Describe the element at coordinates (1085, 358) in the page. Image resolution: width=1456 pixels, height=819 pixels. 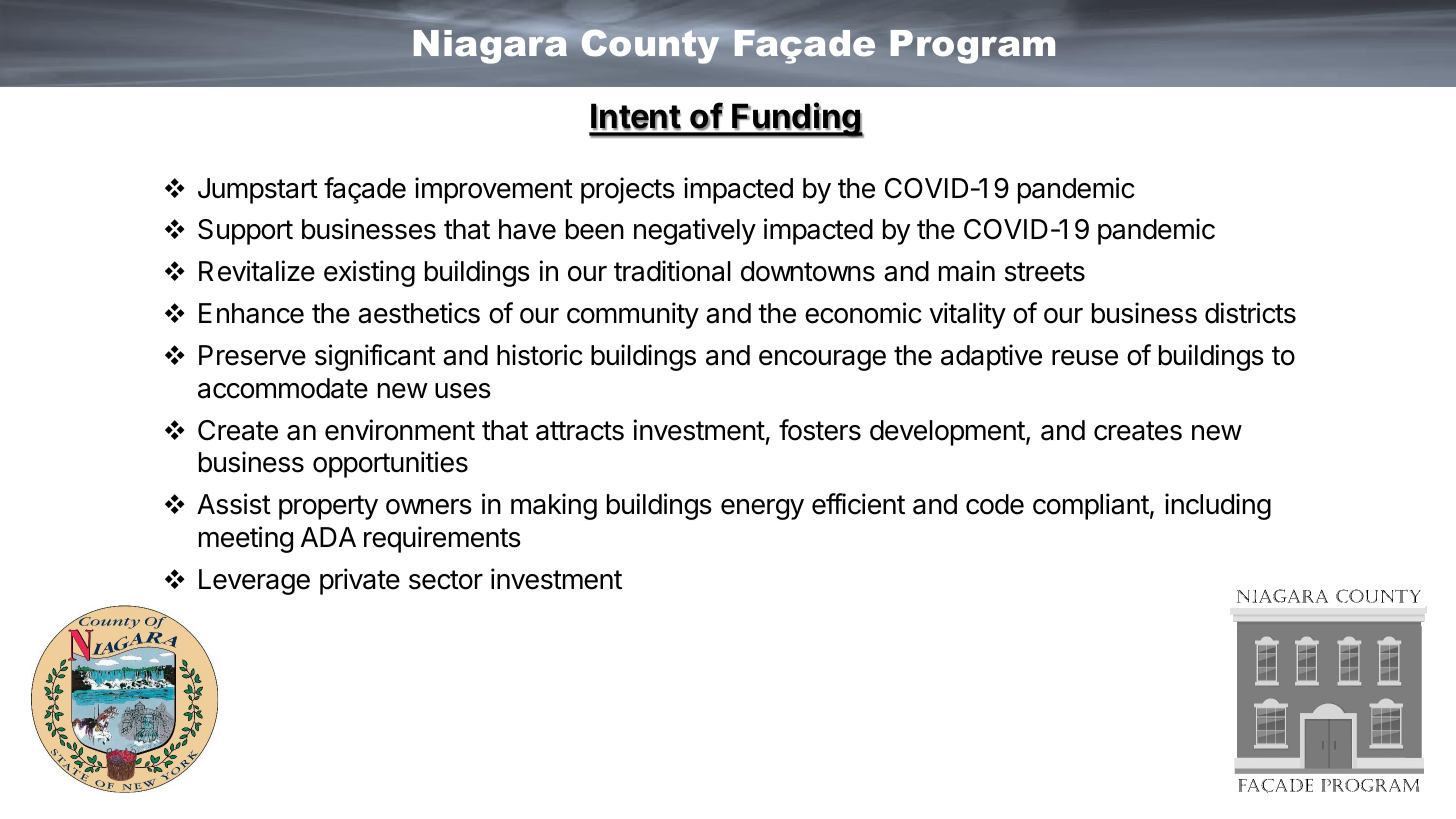
I see `reuse` at that location.
